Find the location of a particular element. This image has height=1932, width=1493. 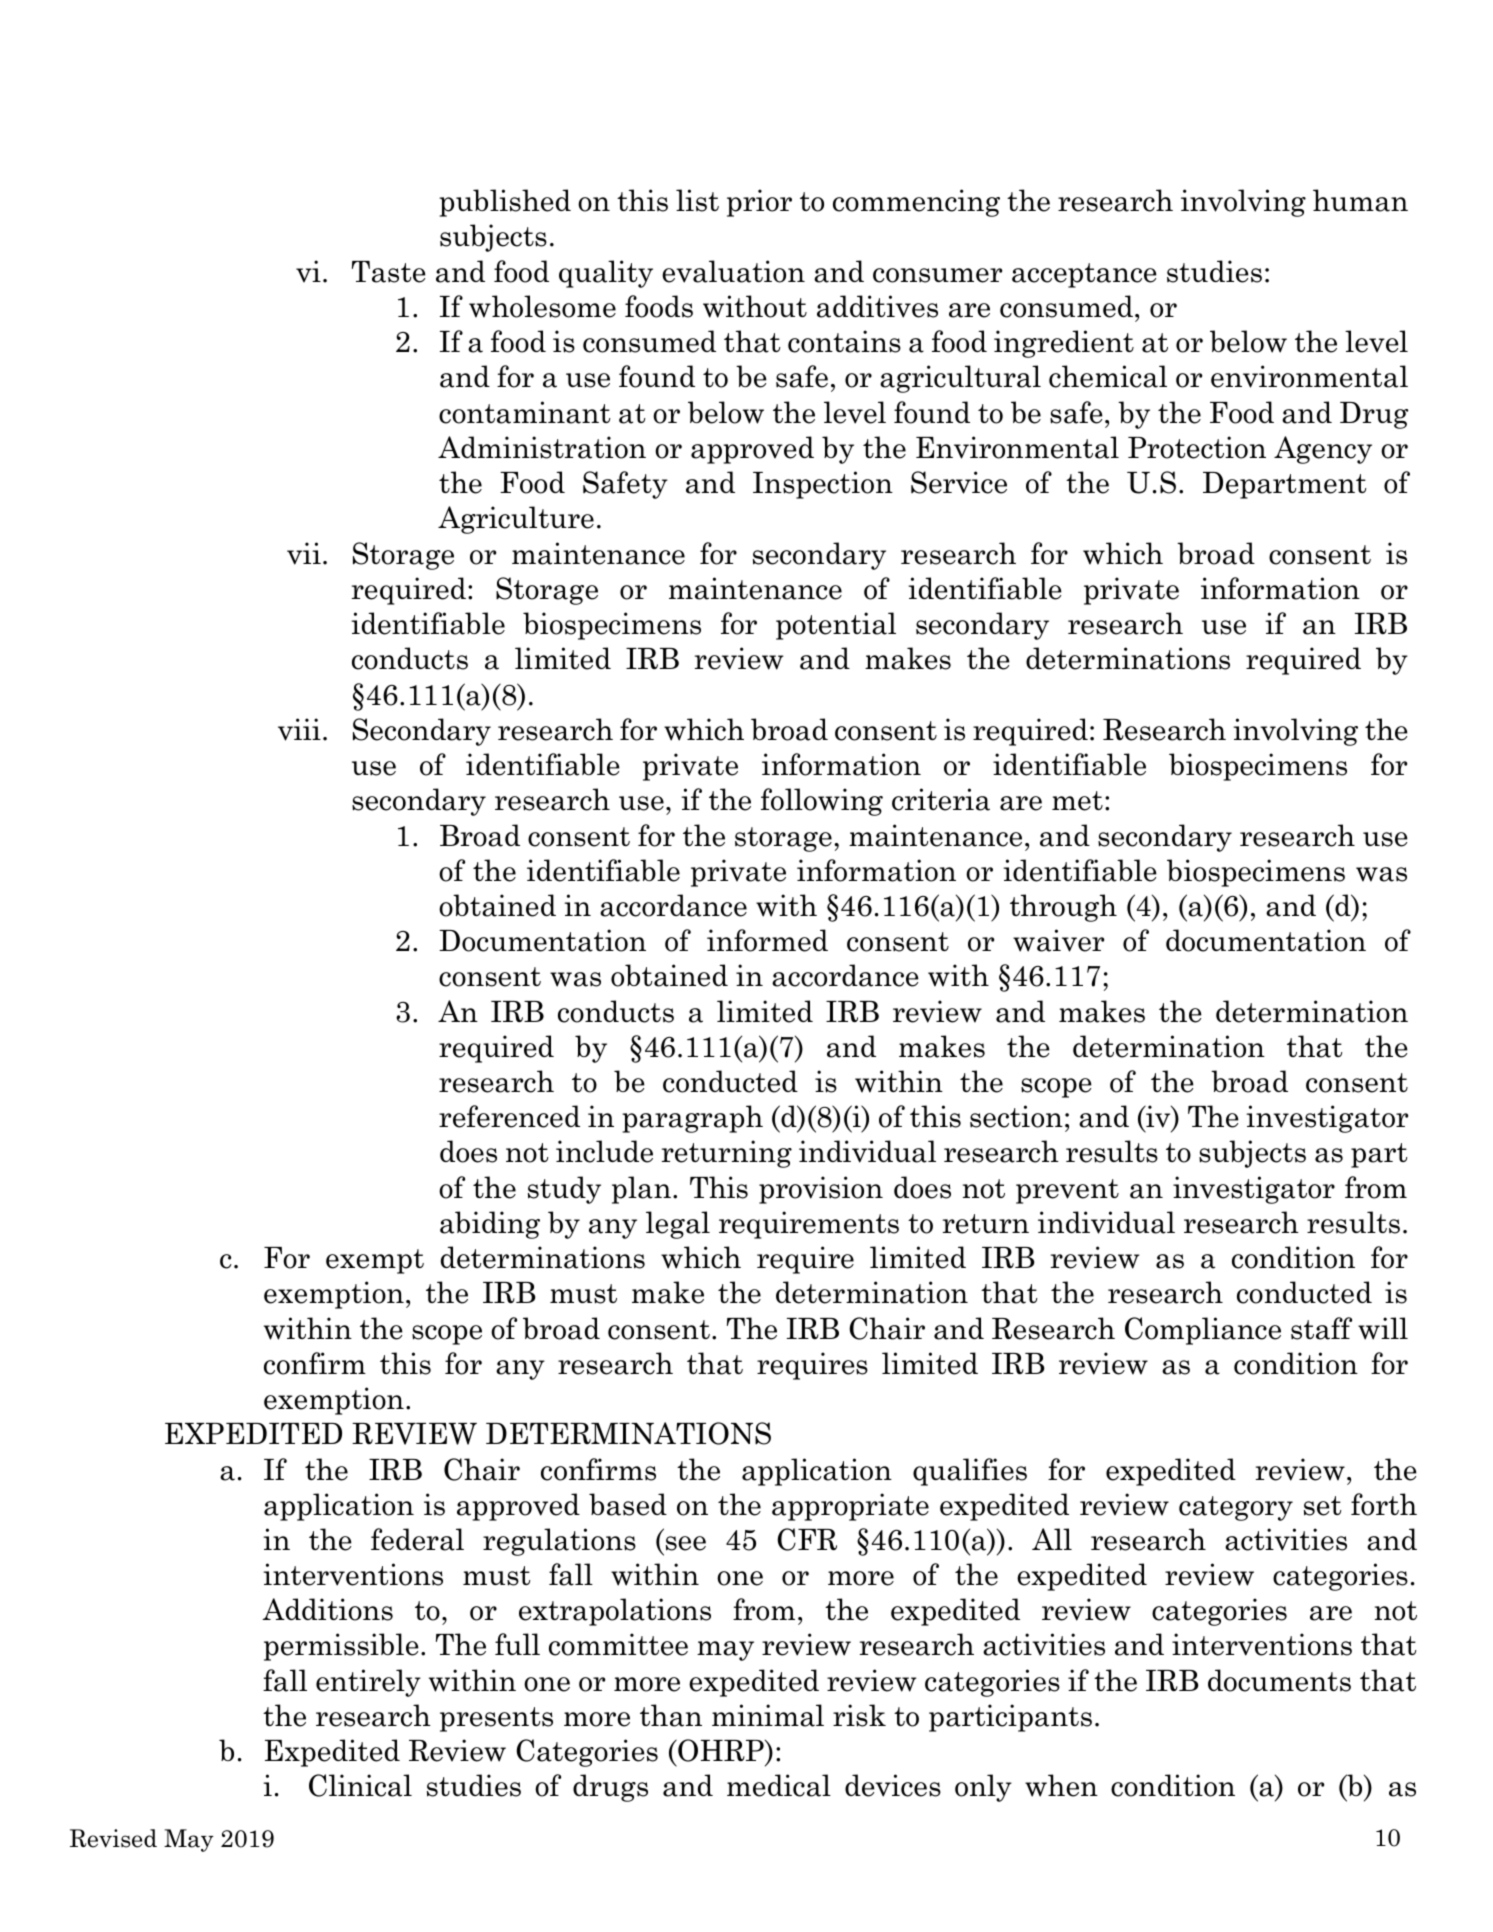

viii is located at coordinates (299, 729).
